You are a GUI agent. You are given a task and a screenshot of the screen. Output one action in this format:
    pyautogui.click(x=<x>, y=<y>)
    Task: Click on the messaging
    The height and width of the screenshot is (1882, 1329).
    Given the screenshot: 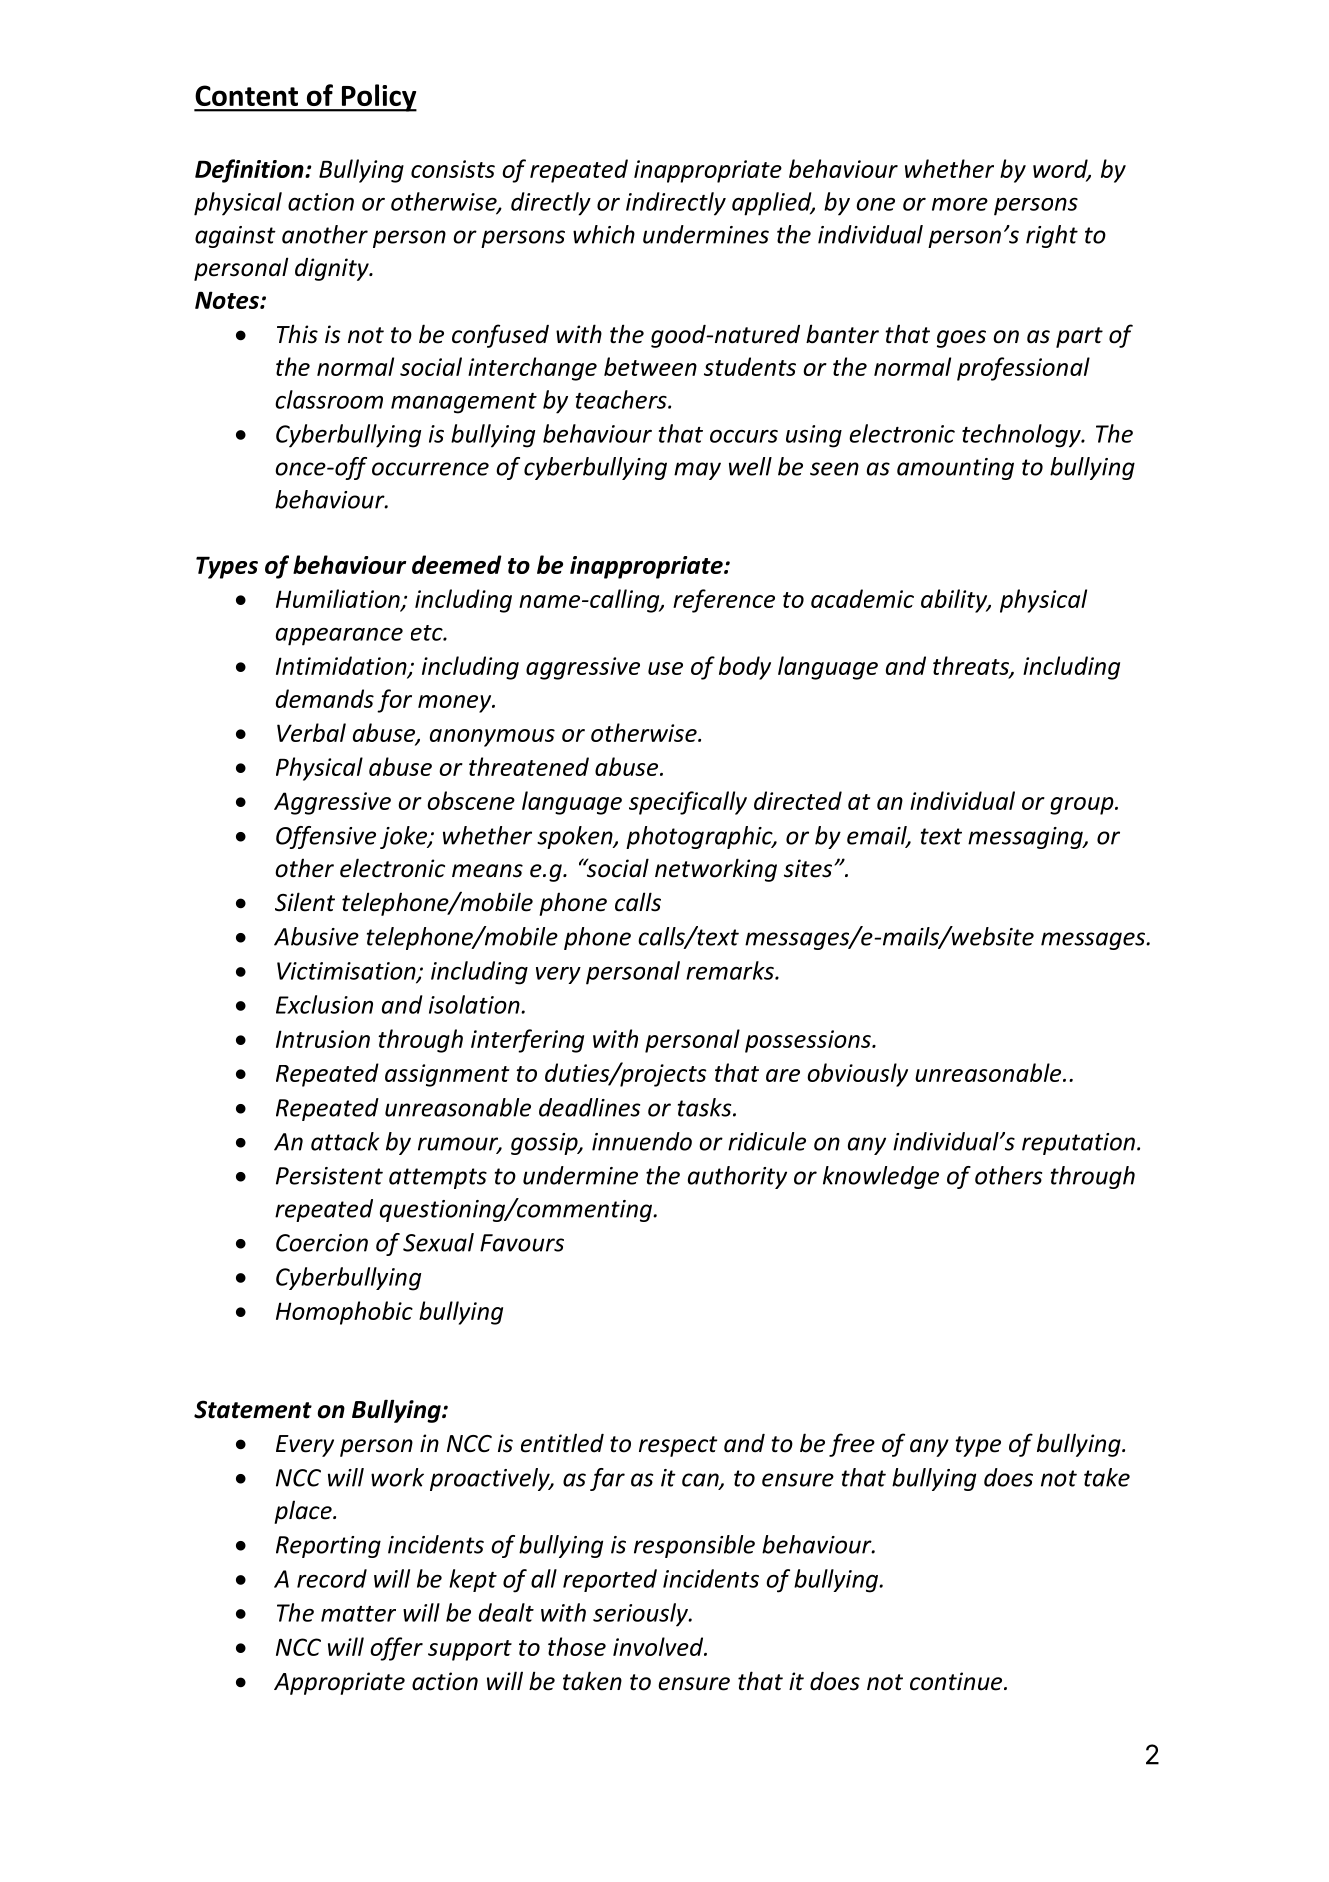 What is the action you would take?
    pyautogui.click(x=1026, y=838)
